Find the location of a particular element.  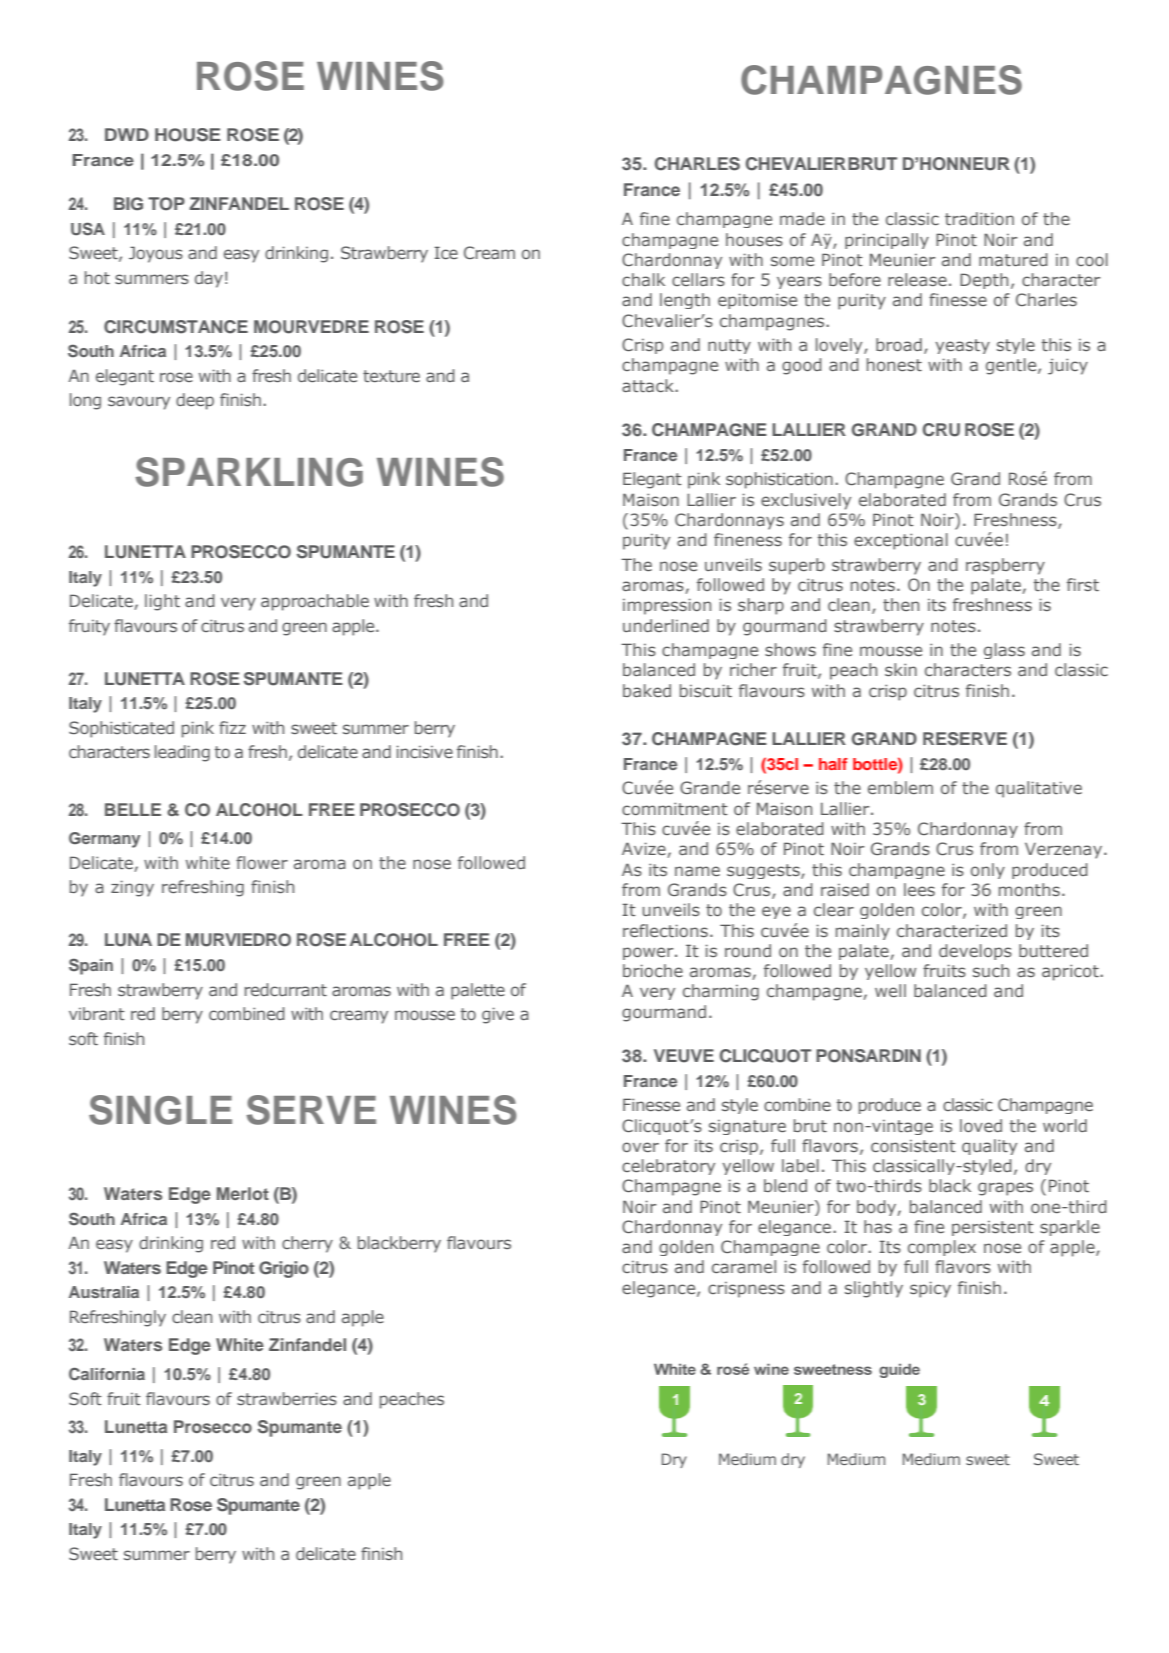

strawberries is located at coordinates (287, 1398).
